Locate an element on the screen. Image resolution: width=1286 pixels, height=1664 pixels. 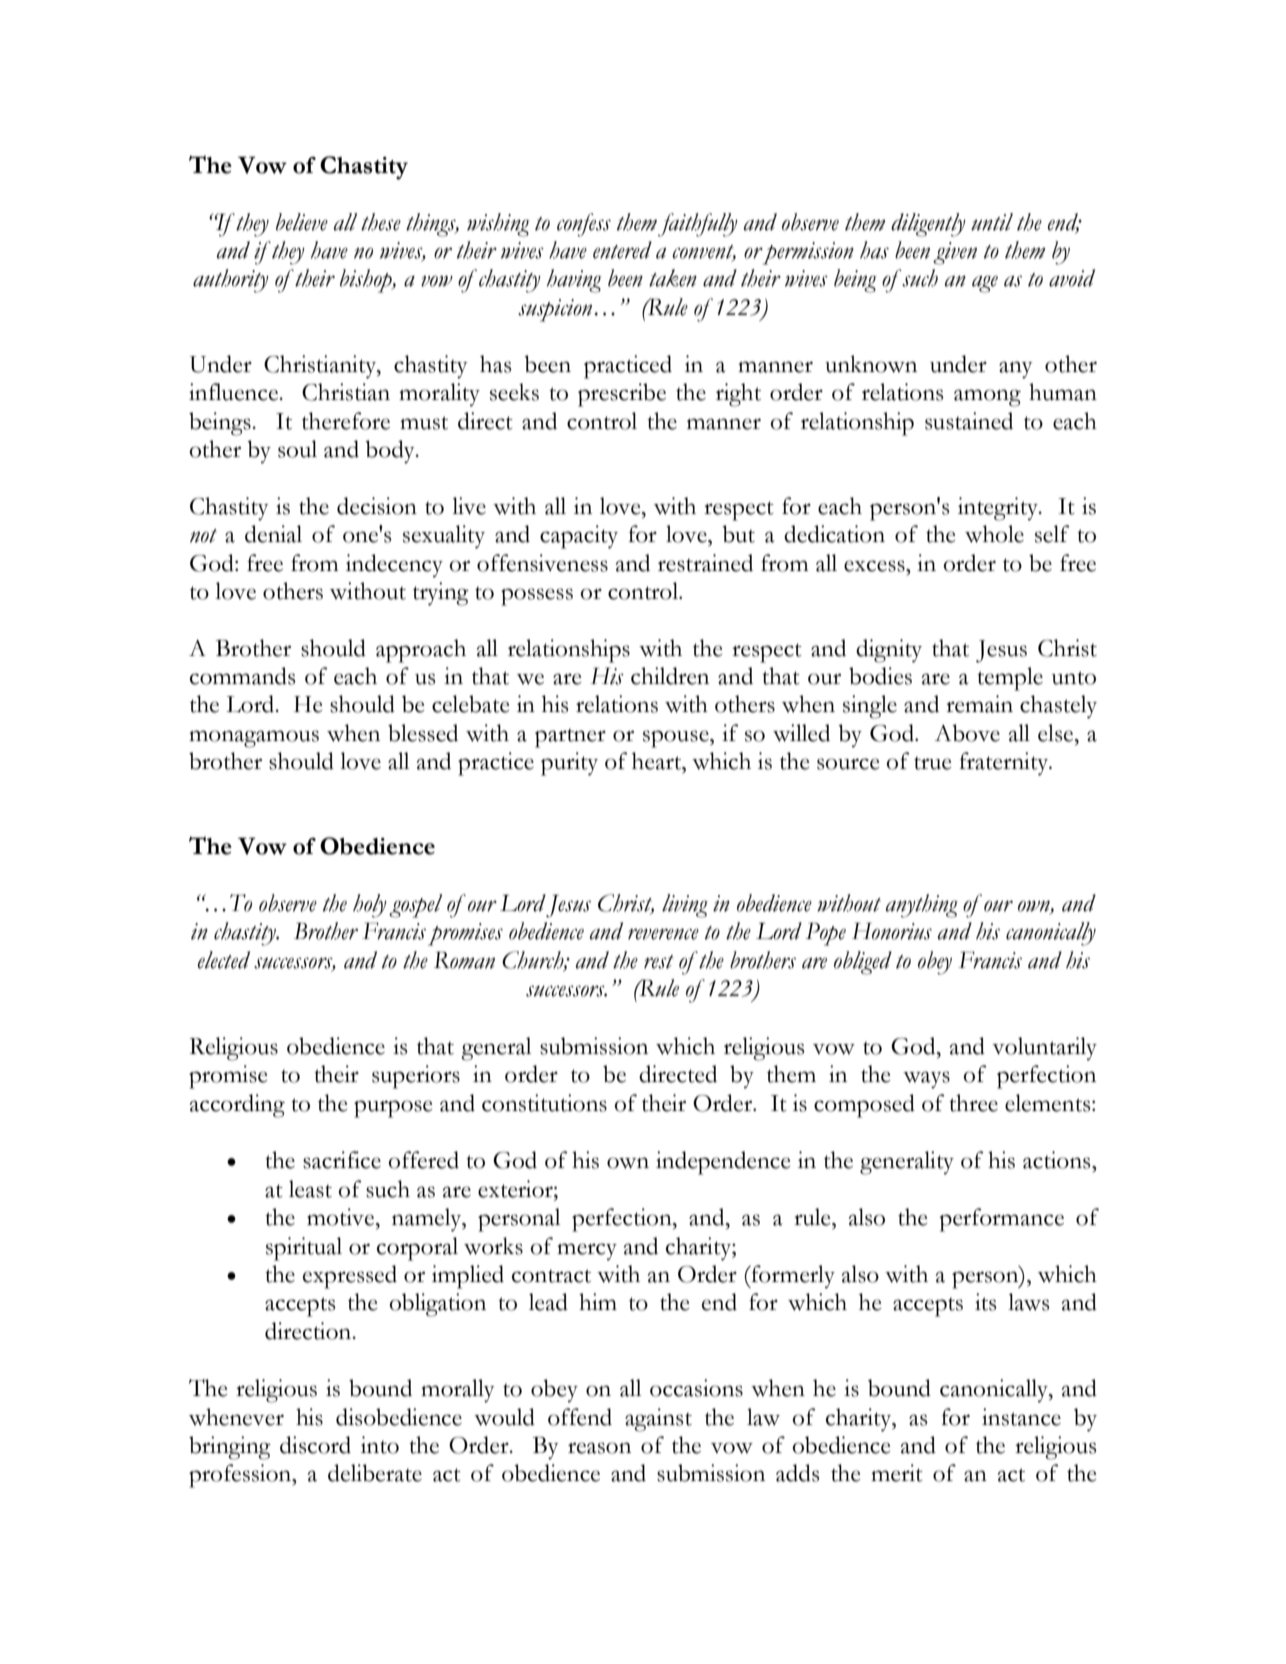
believe is located at coordinates (302, 222).
